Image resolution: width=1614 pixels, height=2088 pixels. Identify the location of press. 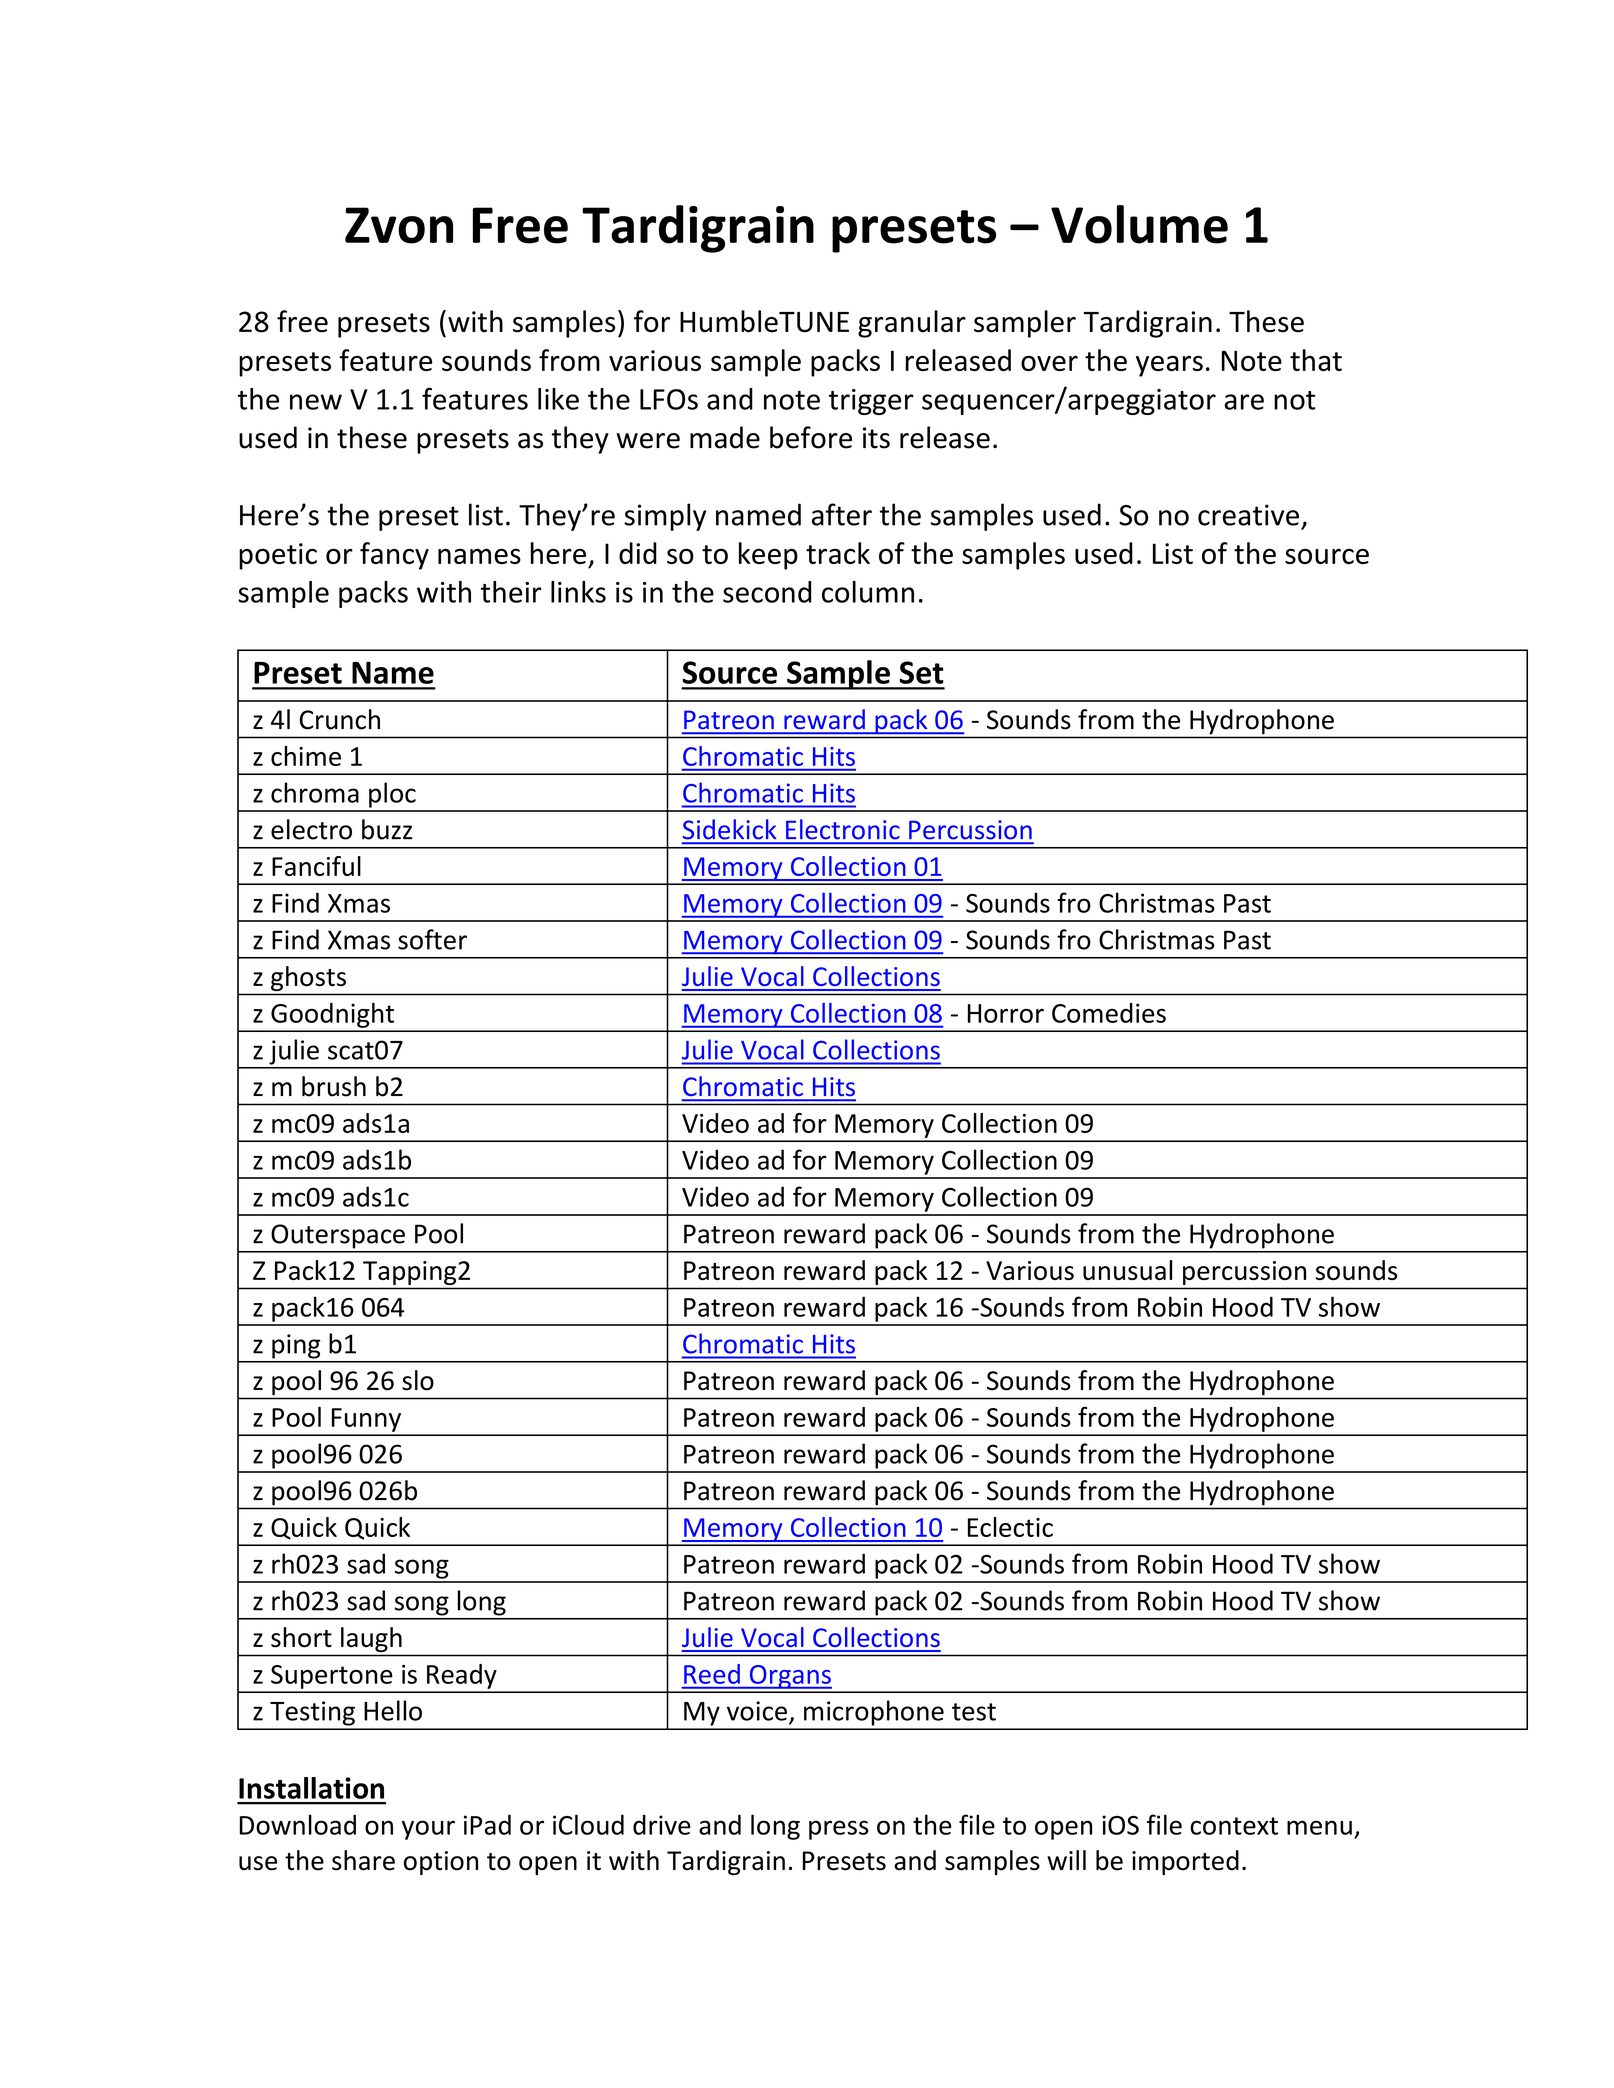
(839, 1830).
